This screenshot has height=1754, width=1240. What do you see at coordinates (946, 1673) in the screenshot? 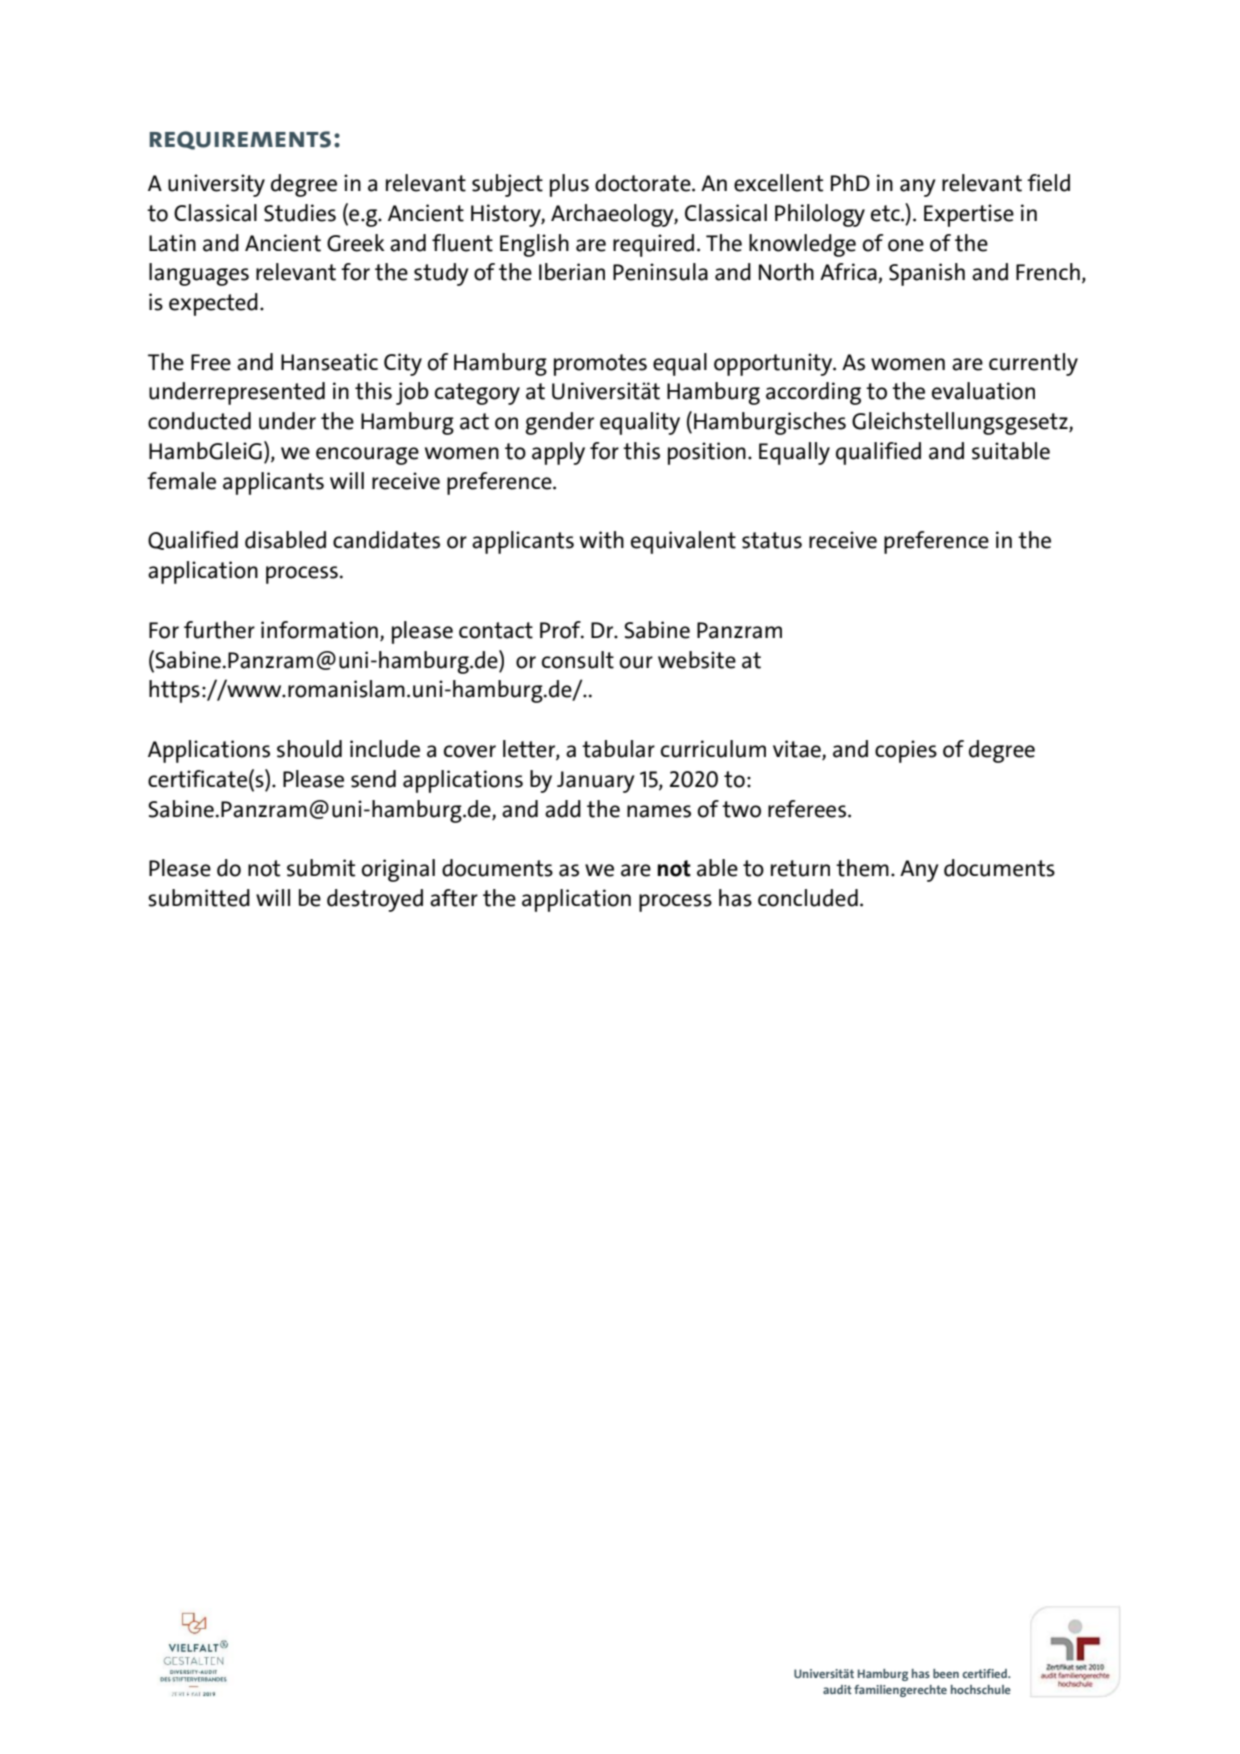
I see `been` at bounding box center [946, 1673].
